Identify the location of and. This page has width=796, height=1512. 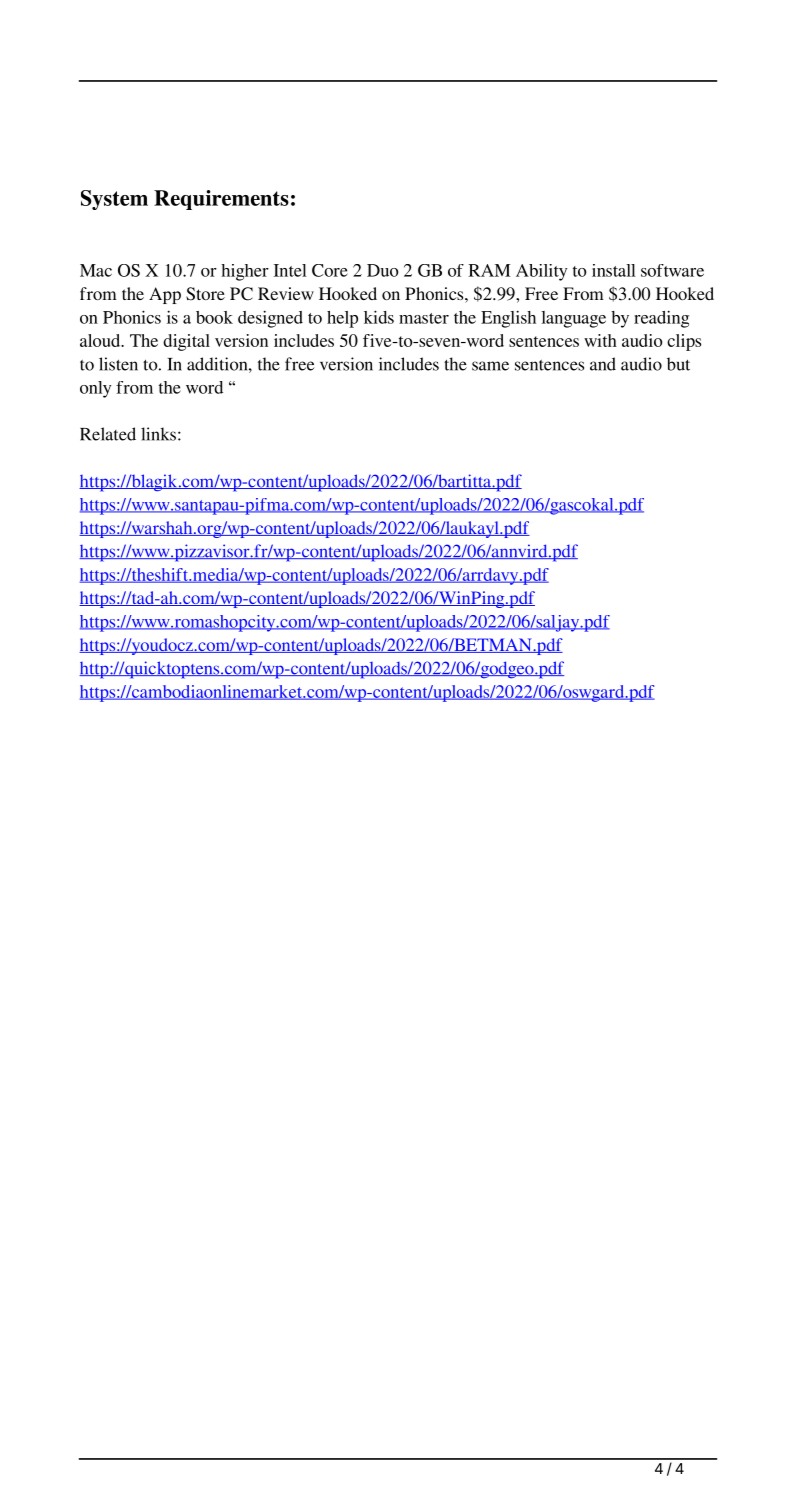
(603, 364).
